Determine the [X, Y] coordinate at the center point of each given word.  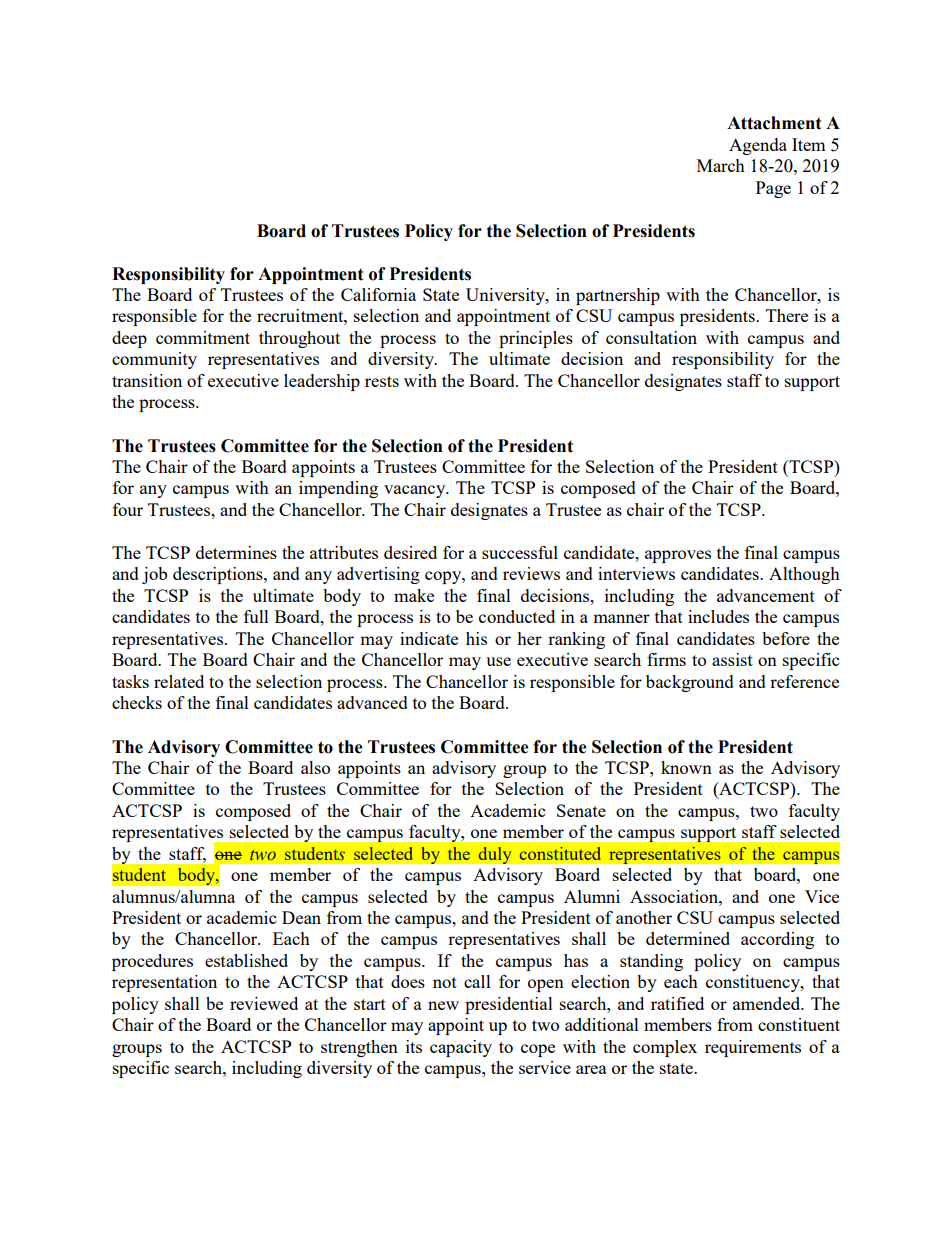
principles [536, 339]
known [686, 767]
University [506, 296]
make [414, 595]
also [315, 767]
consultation [651, 337]
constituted [560, 853]
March [721, 165]
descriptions [219, 575]
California [378, 294]
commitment [203, 337]
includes [718, 616]
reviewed [264, 1003]
